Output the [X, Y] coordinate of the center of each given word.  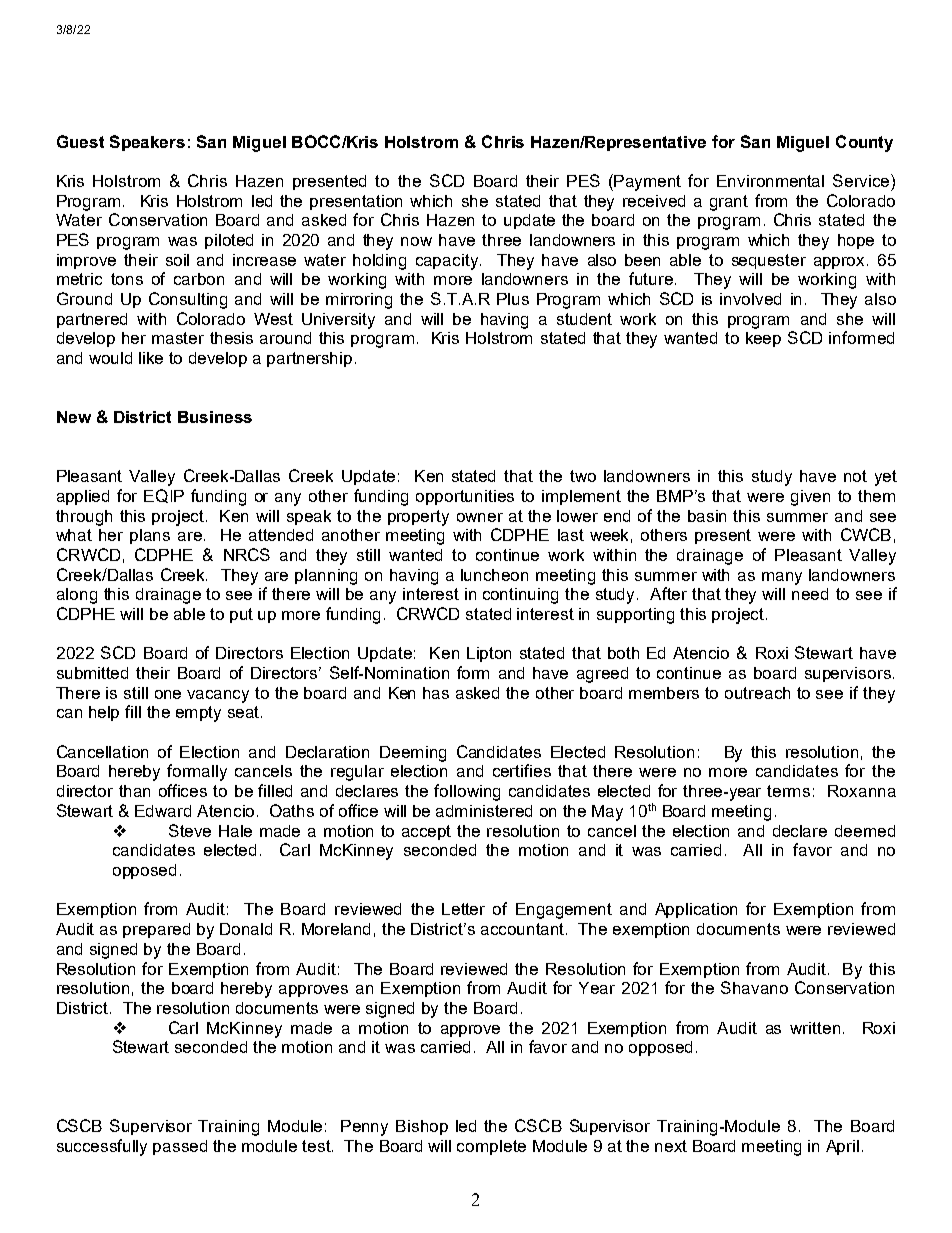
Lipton [489, 654]
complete [491, 1147]
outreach [757, 693]
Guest [80, 141]
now [416, 241]
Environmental [770, 181]
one [168, 694]
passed [180, 1147]
